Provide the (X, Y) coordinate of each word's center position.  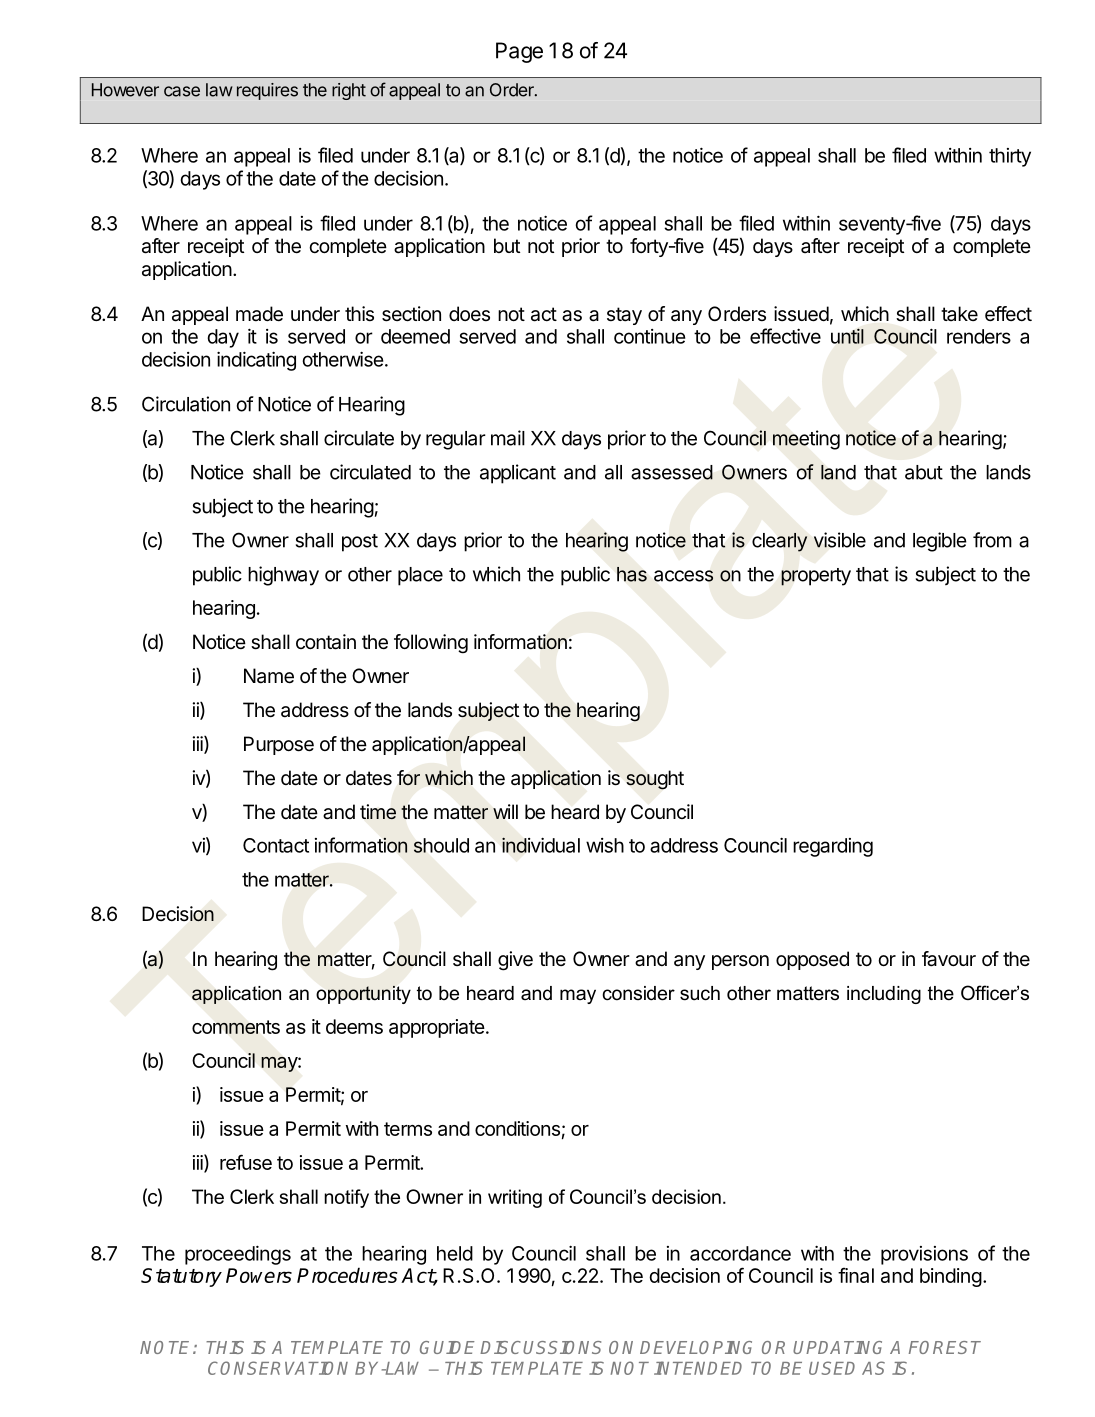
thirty (1010, 157)
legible (940, 542)
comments (236, 1027)
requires (267, 91)
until (847, 336)
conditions (517, 1128)
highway (283, 576)
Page (519, 52)
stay (624, 316)
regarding (833, 847)
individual (541, 845)
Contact (276, 845)
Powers (259, 1275)
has (632, 574)
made (259, 314)
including (884, 995)
